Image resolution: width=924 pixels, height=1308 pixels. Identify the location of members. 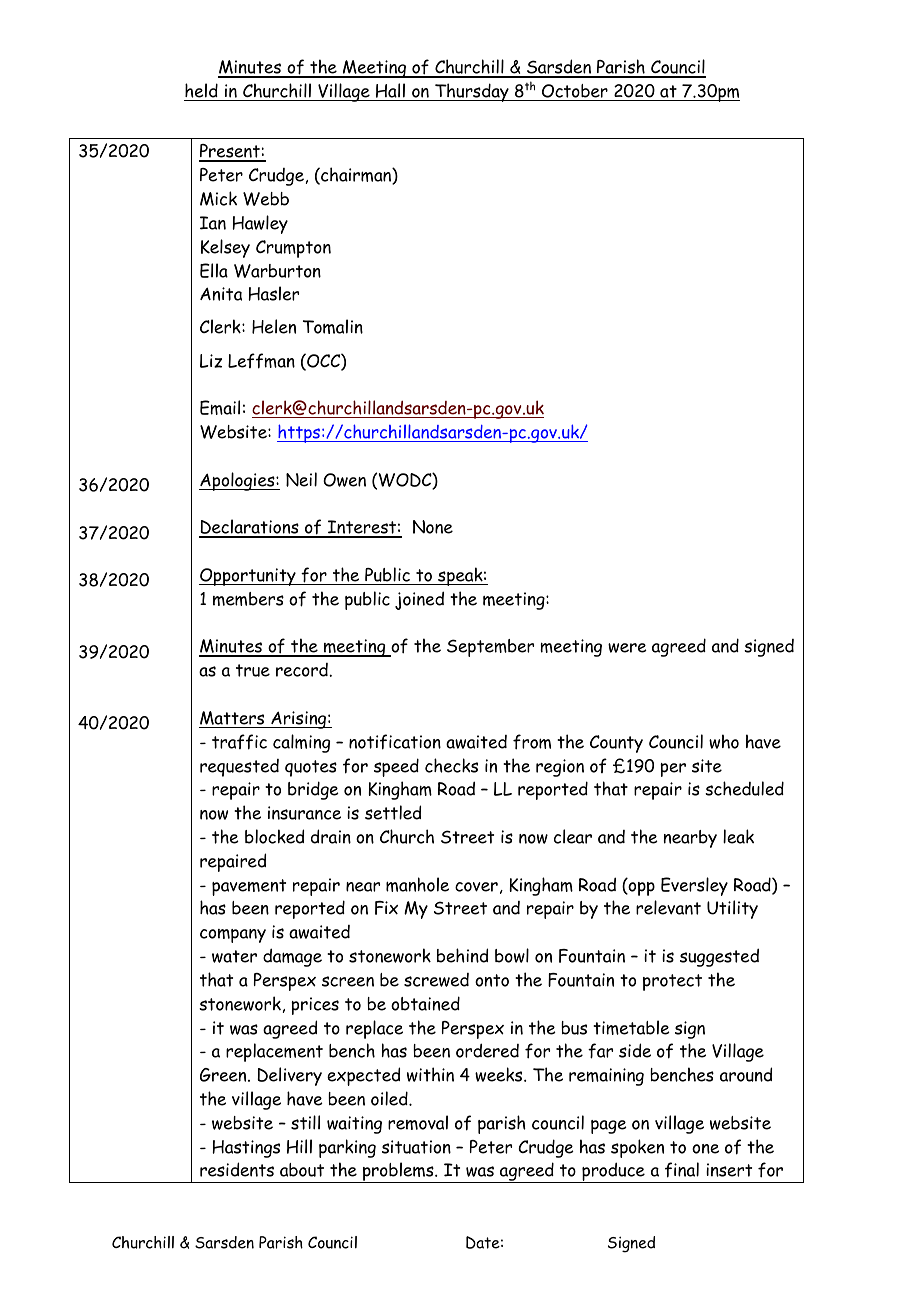
(248, 599).
